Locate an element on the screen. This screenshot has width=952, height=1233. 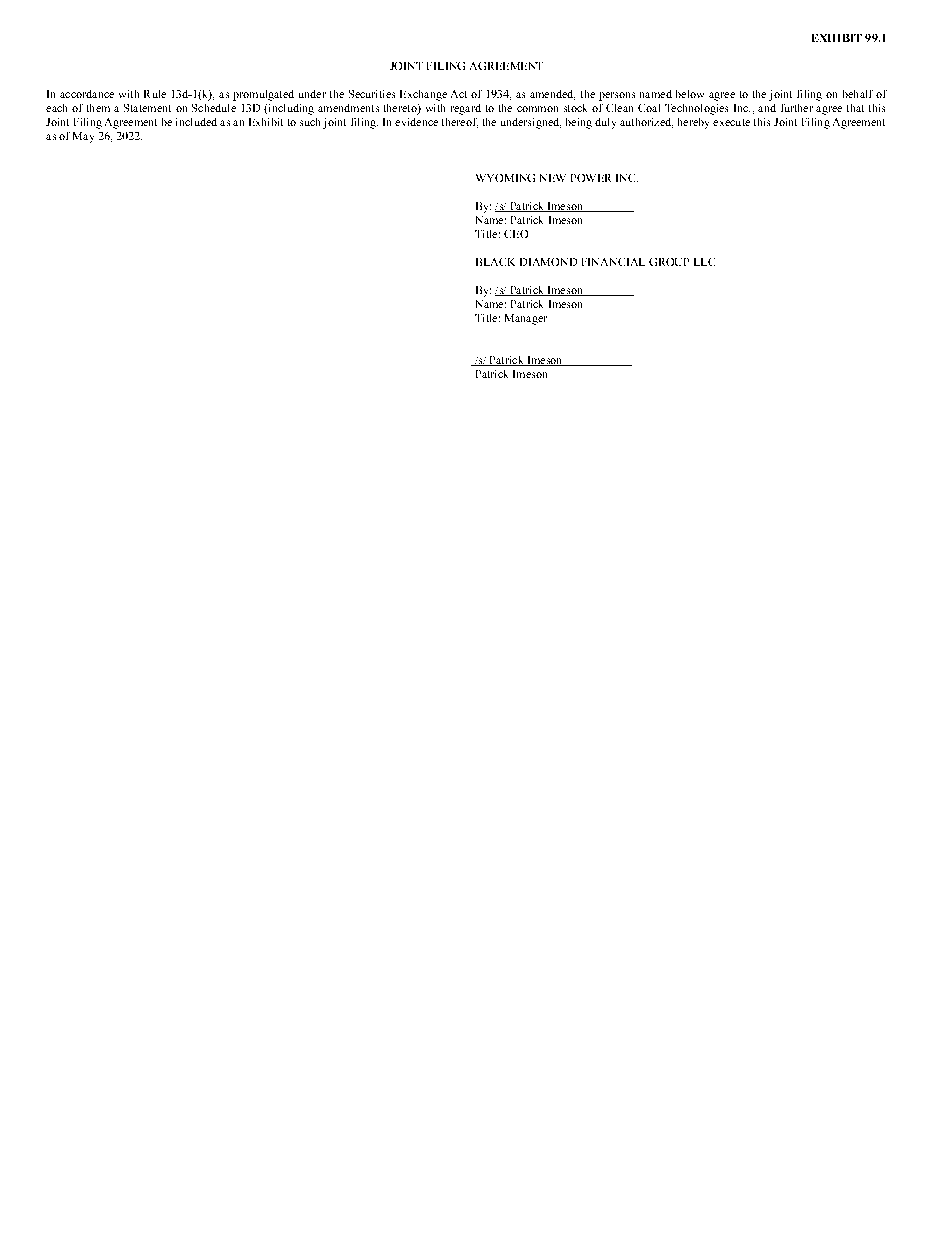
and is located at coordinates (767, 108).
